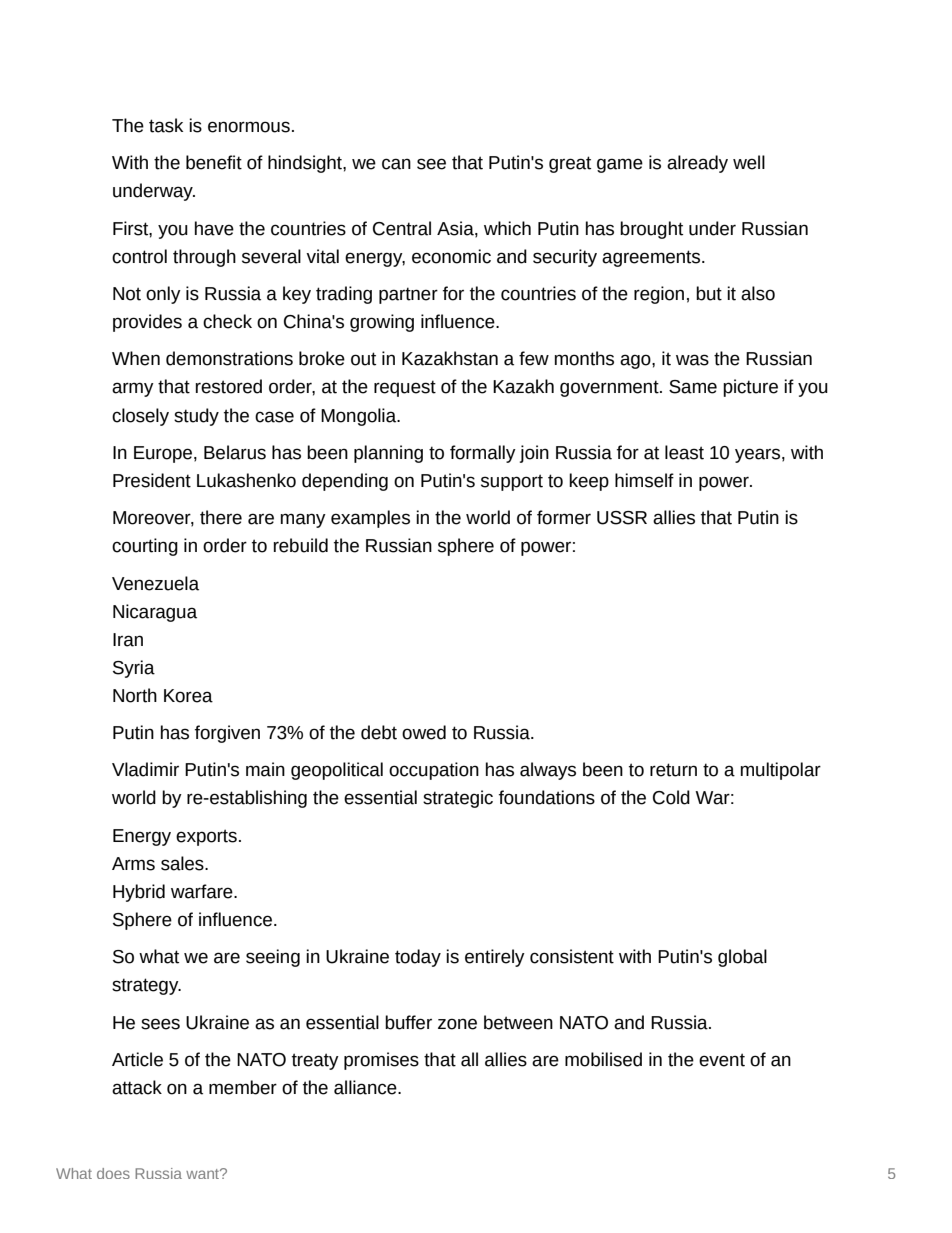  What do you see at coordinates (396, 164) in the page?
I see `can` at bounding box center [396, 164].
